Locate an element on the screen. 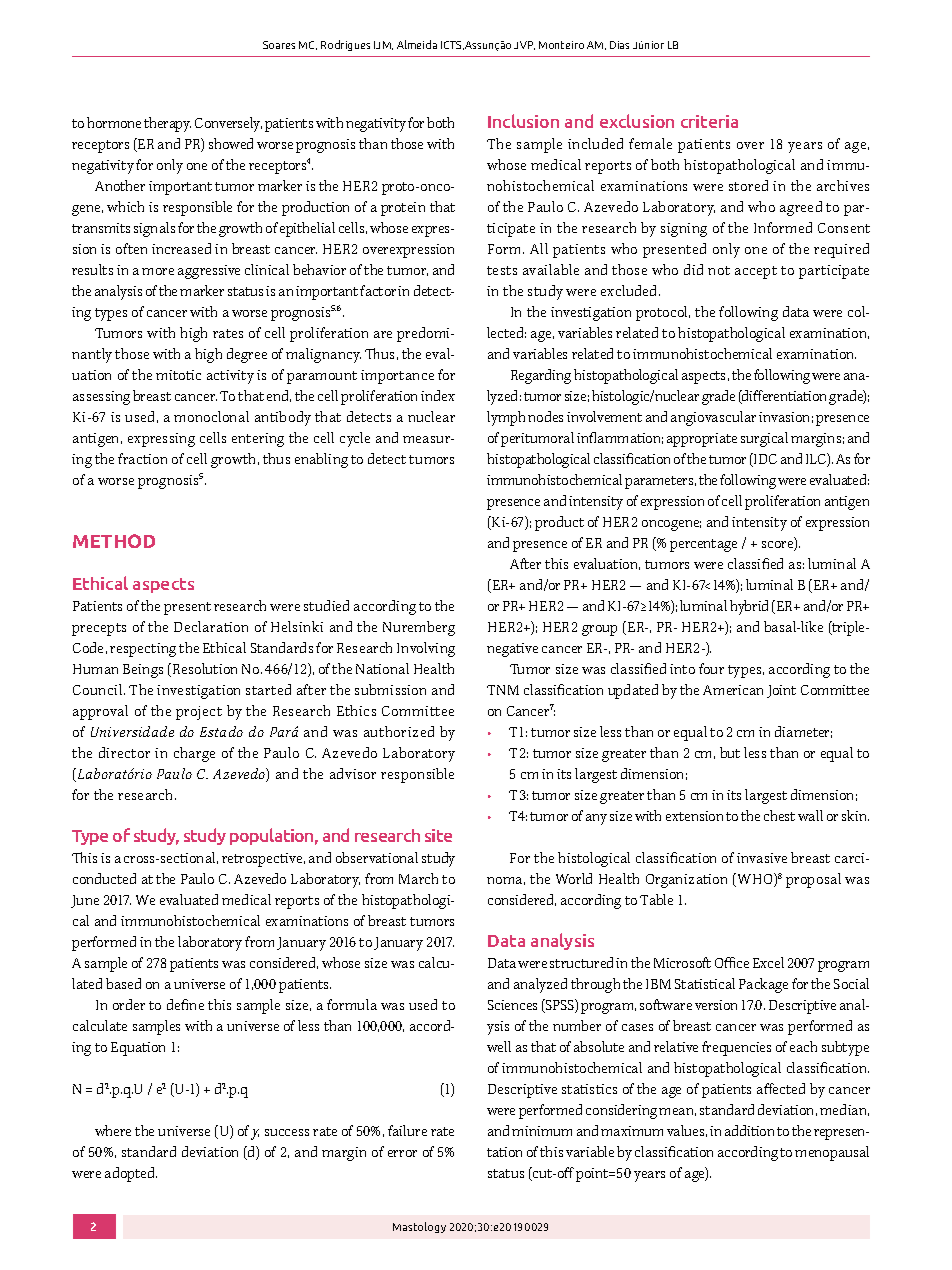  mitotic is located at coordinates (178, 375).
